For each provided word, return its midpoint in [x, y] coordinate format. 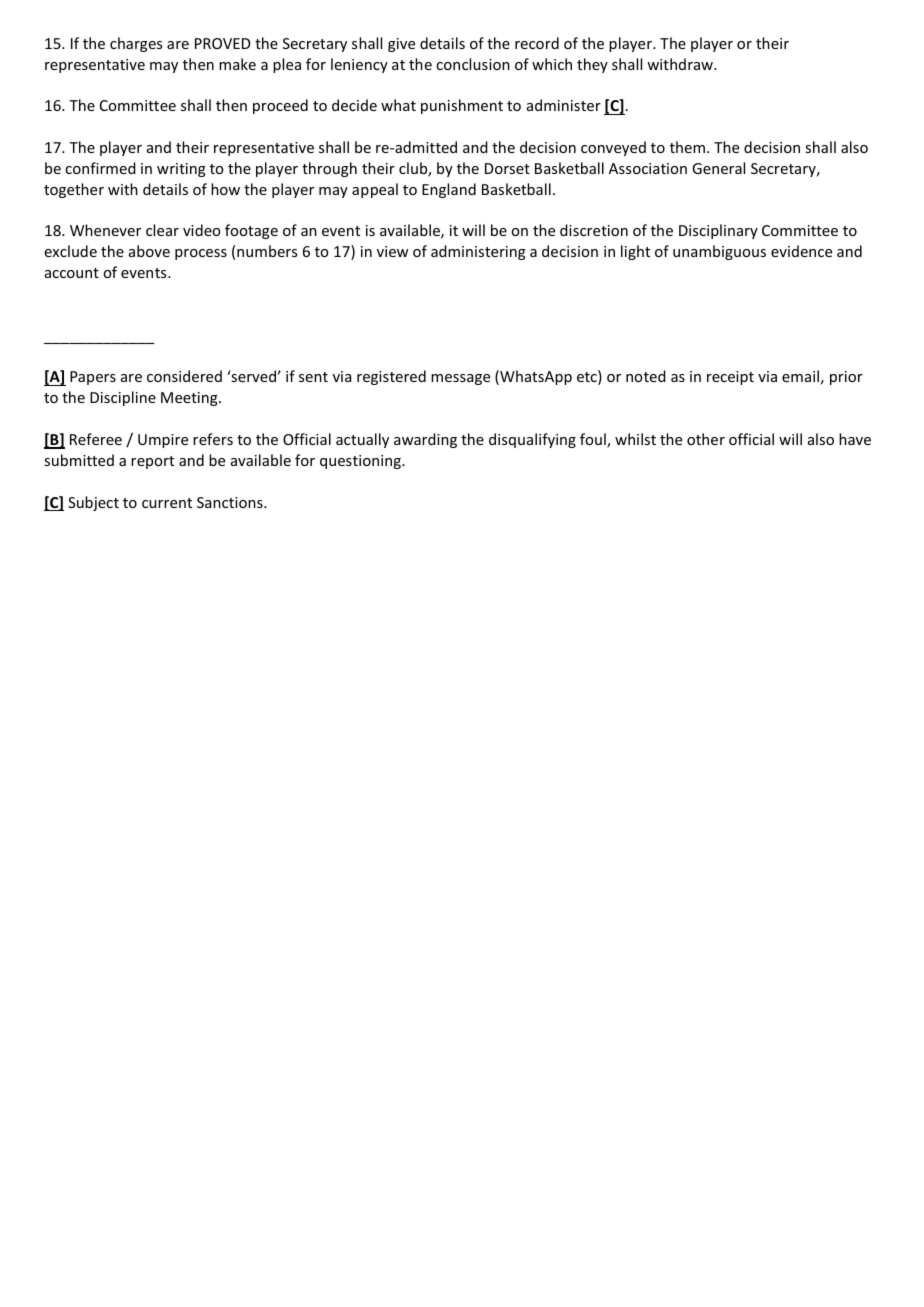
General [718, 168]
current [167, 503]
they [592, 65]
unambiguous [719, 252]
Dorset [507, 168]
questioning [361, 462]
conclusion [473, 64]
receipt [730, 378]
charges [136, 44]
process [201, 254]
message [460, 379]
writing [181, 170]
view [392, 251]
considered [184, 376]
